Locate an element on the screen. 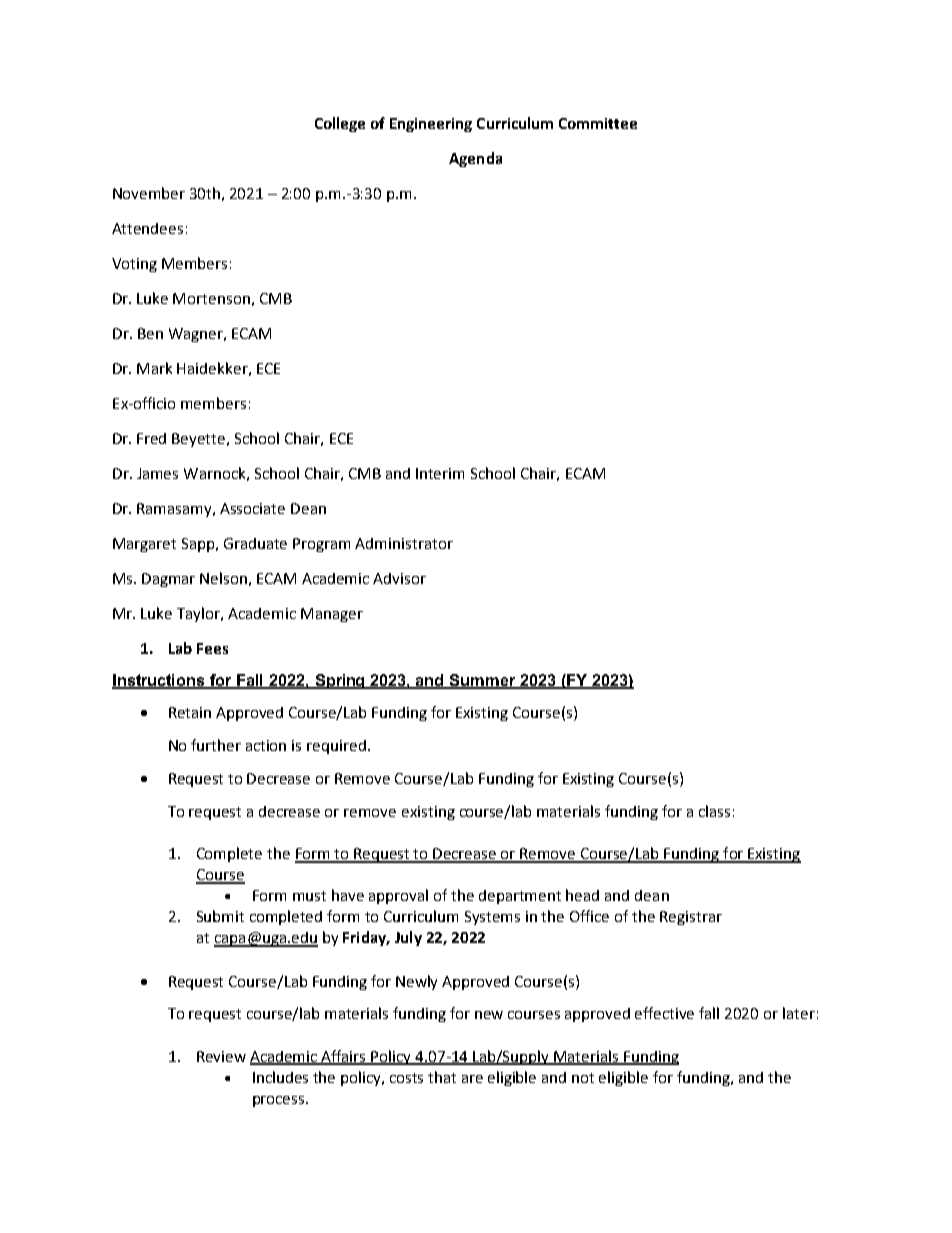 The height and width of the screenshot is (1233, 952). class is located at coordinates (714, 811).
